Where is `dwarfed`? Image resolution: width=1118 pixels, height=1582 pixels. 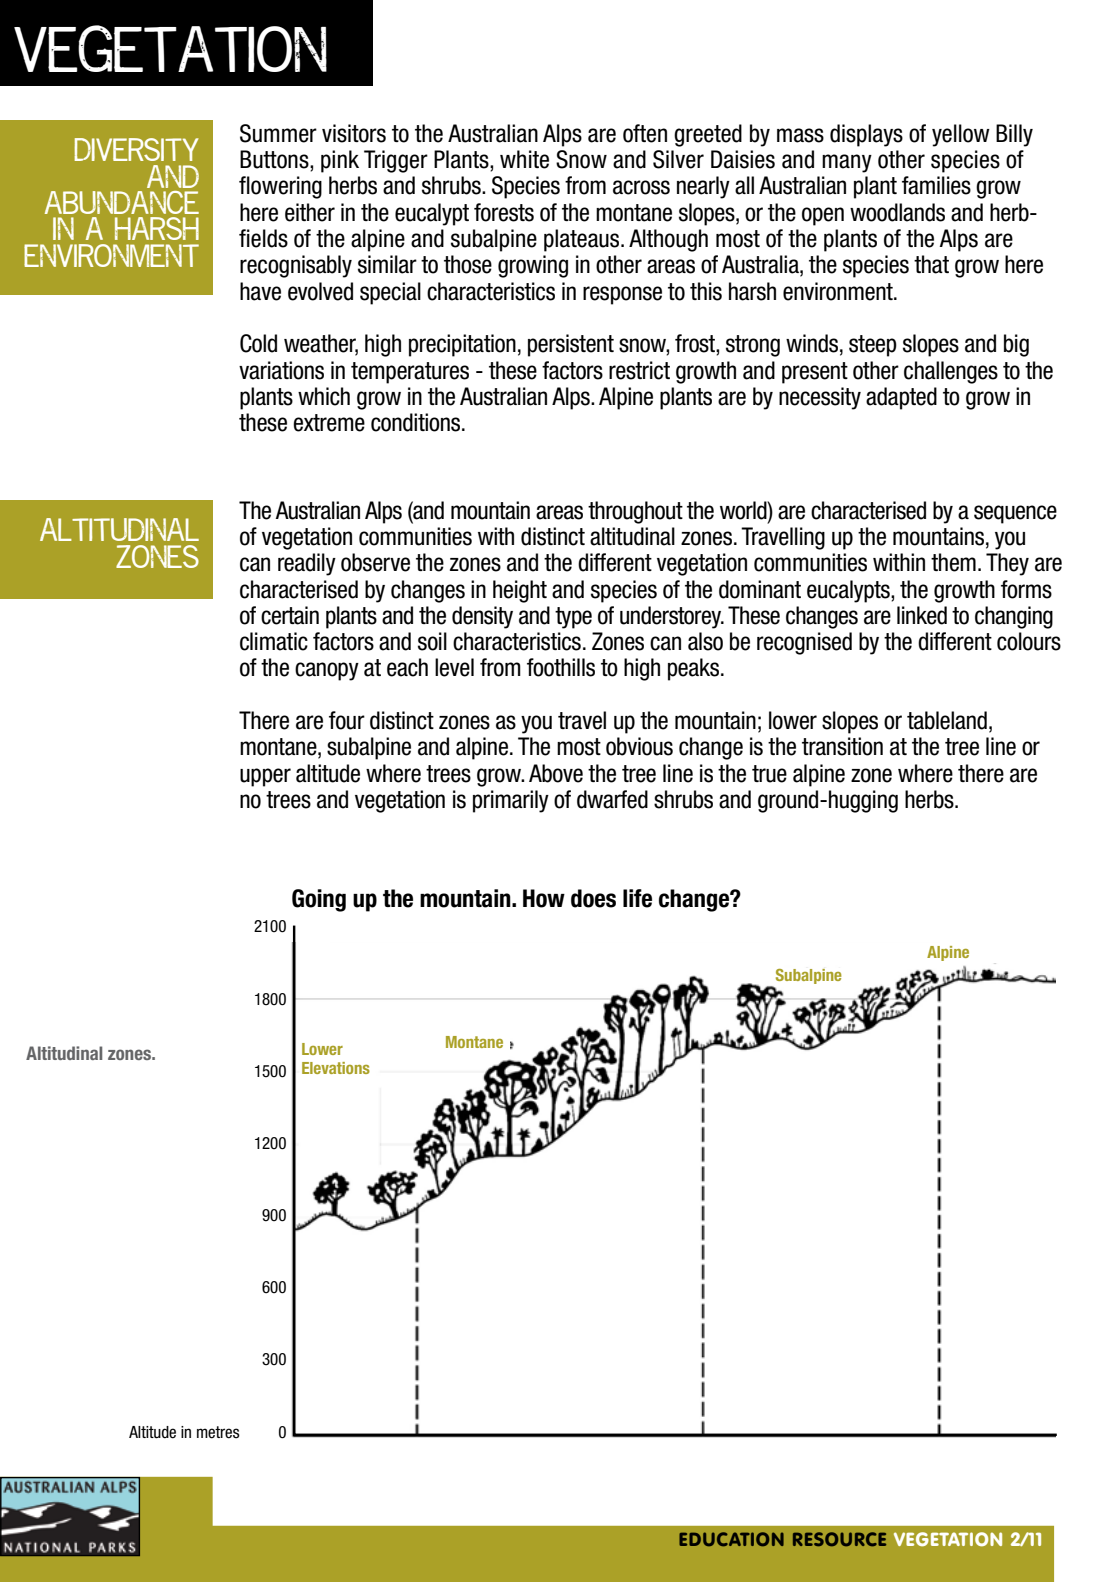
dwarfed is located at coordinates (612, 799).
